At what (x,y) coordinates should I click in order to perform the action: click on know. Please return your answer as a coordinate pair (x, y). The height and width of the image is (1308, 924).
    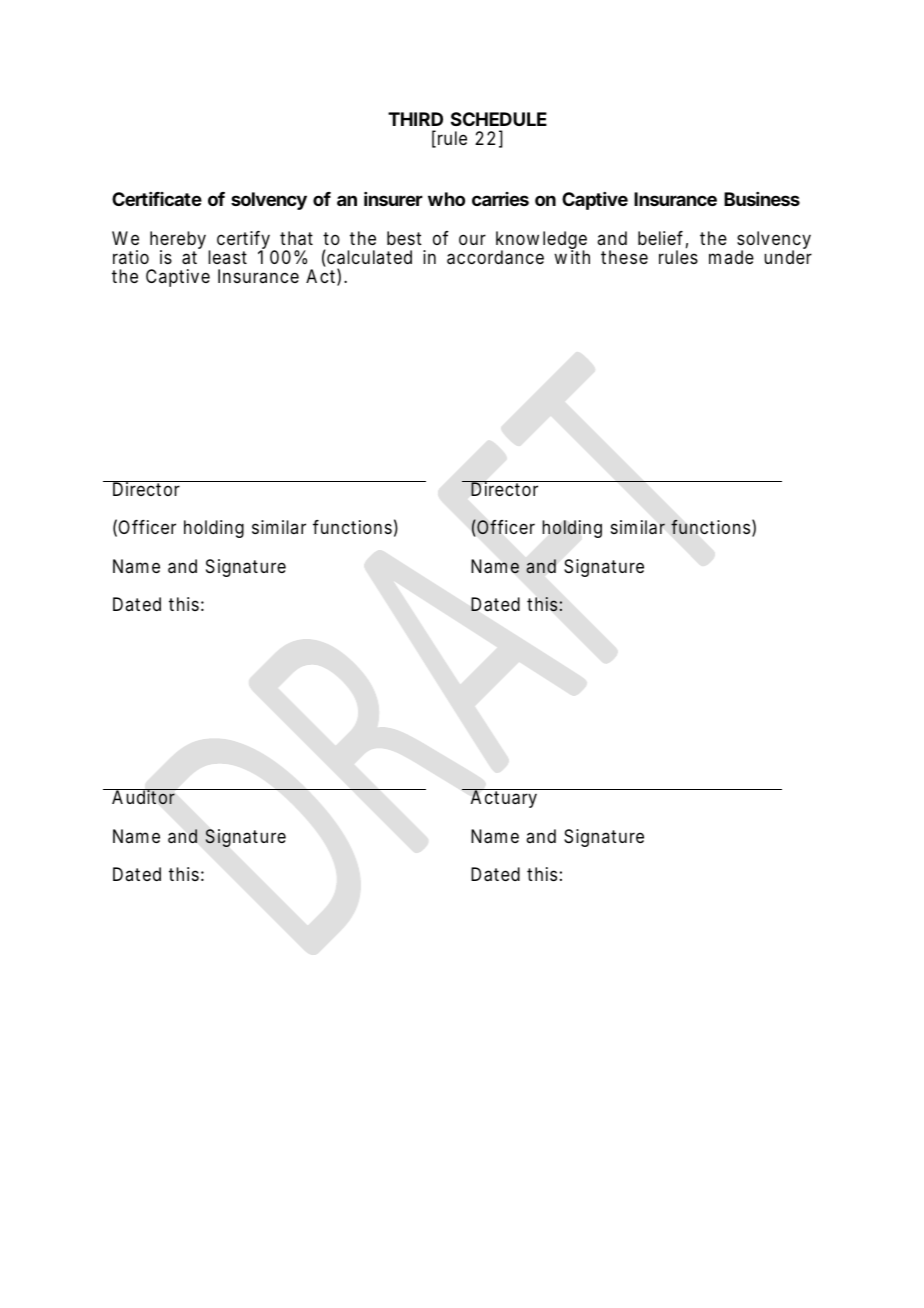
    Looking at the image, I should click on (517, 238).
